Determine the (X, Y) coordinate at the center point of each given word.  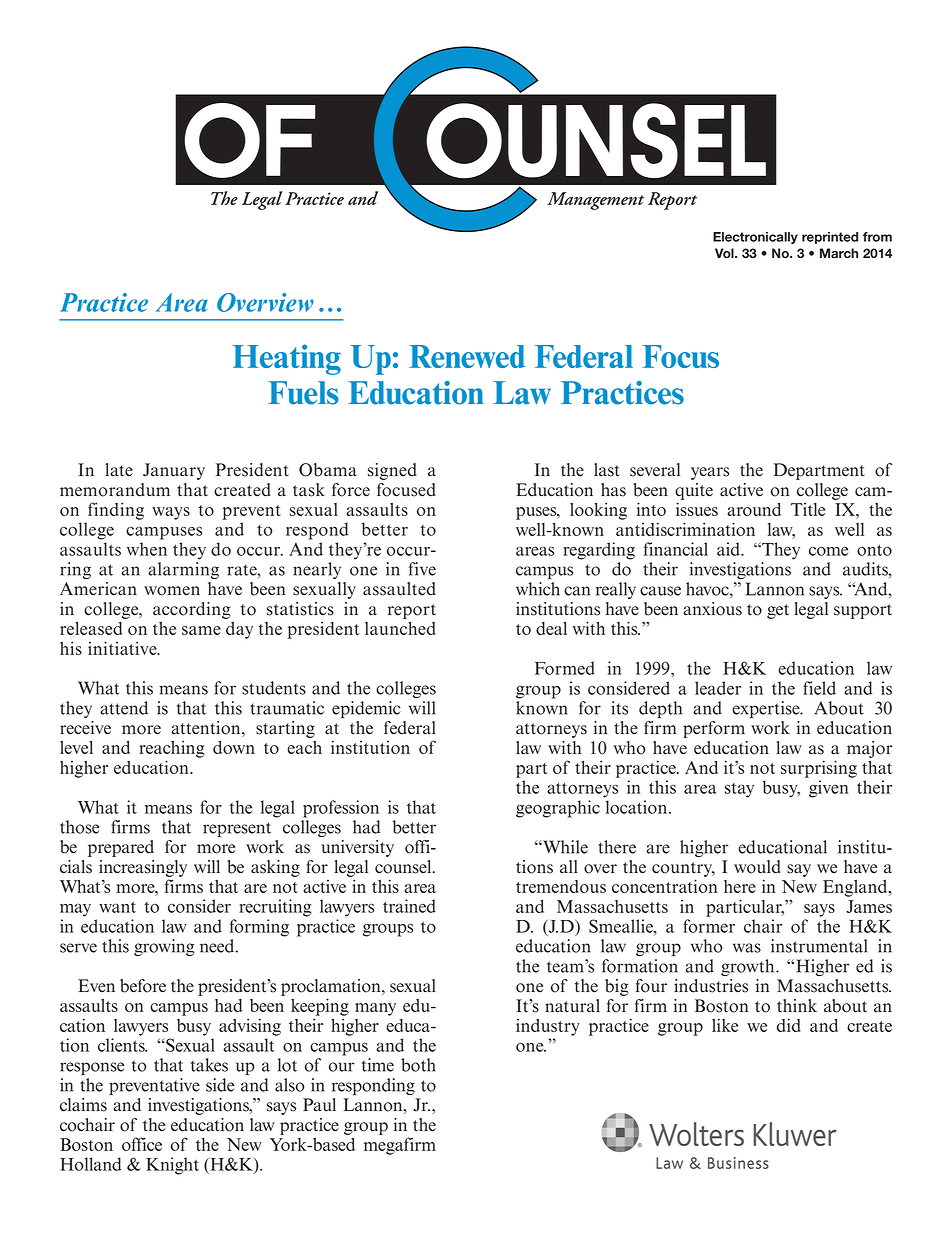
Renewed (467, 356)
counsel (404, 867)
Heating (287, 359)
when (147, 549)
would (757, 867)
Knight (172, 1166)
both (418, 1065)
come (828, 551)
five (422, 569)
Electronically (755, 238)
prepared (121, 848)
